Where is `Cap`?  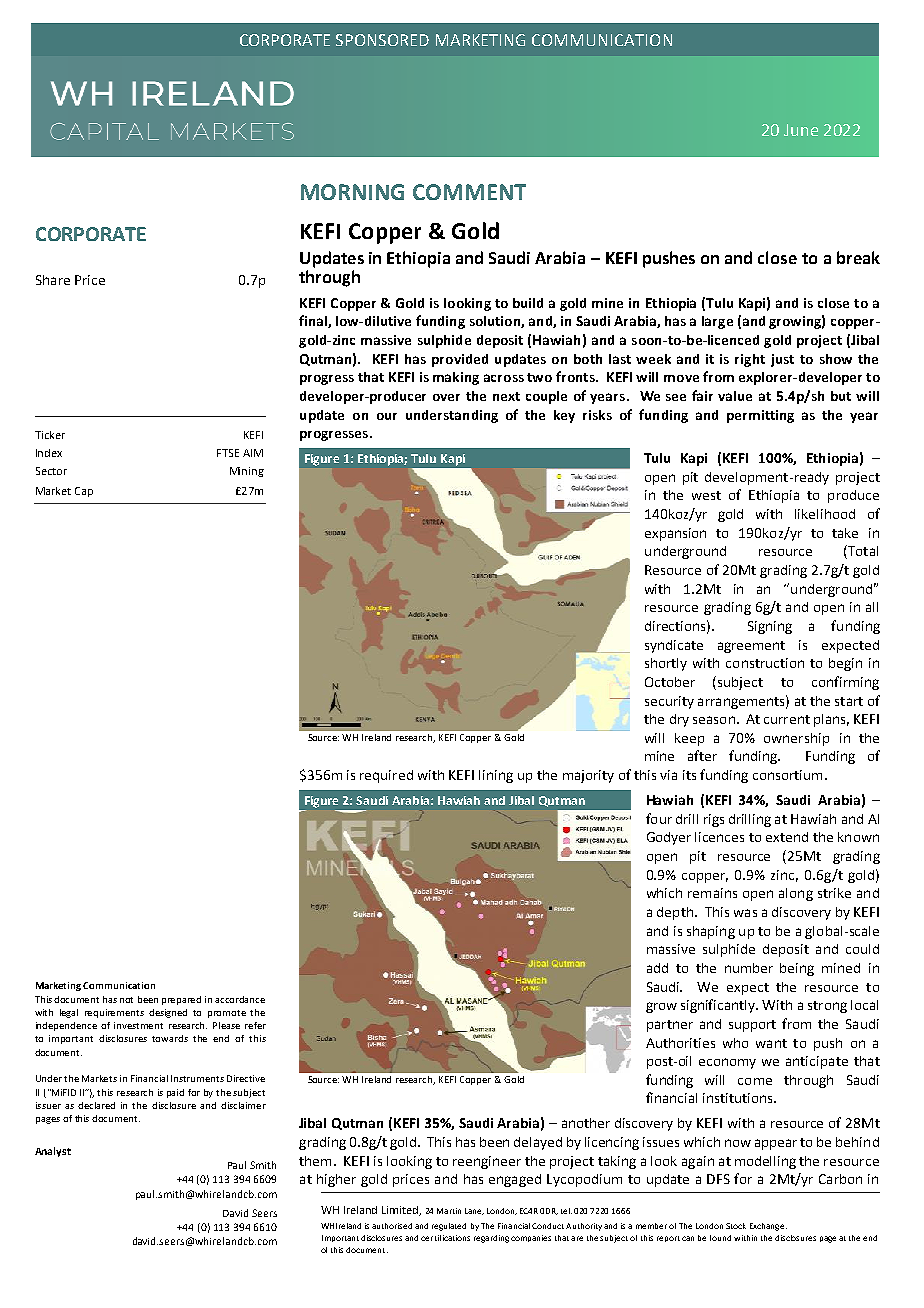 Cap is located at coordinates (84, 492).
